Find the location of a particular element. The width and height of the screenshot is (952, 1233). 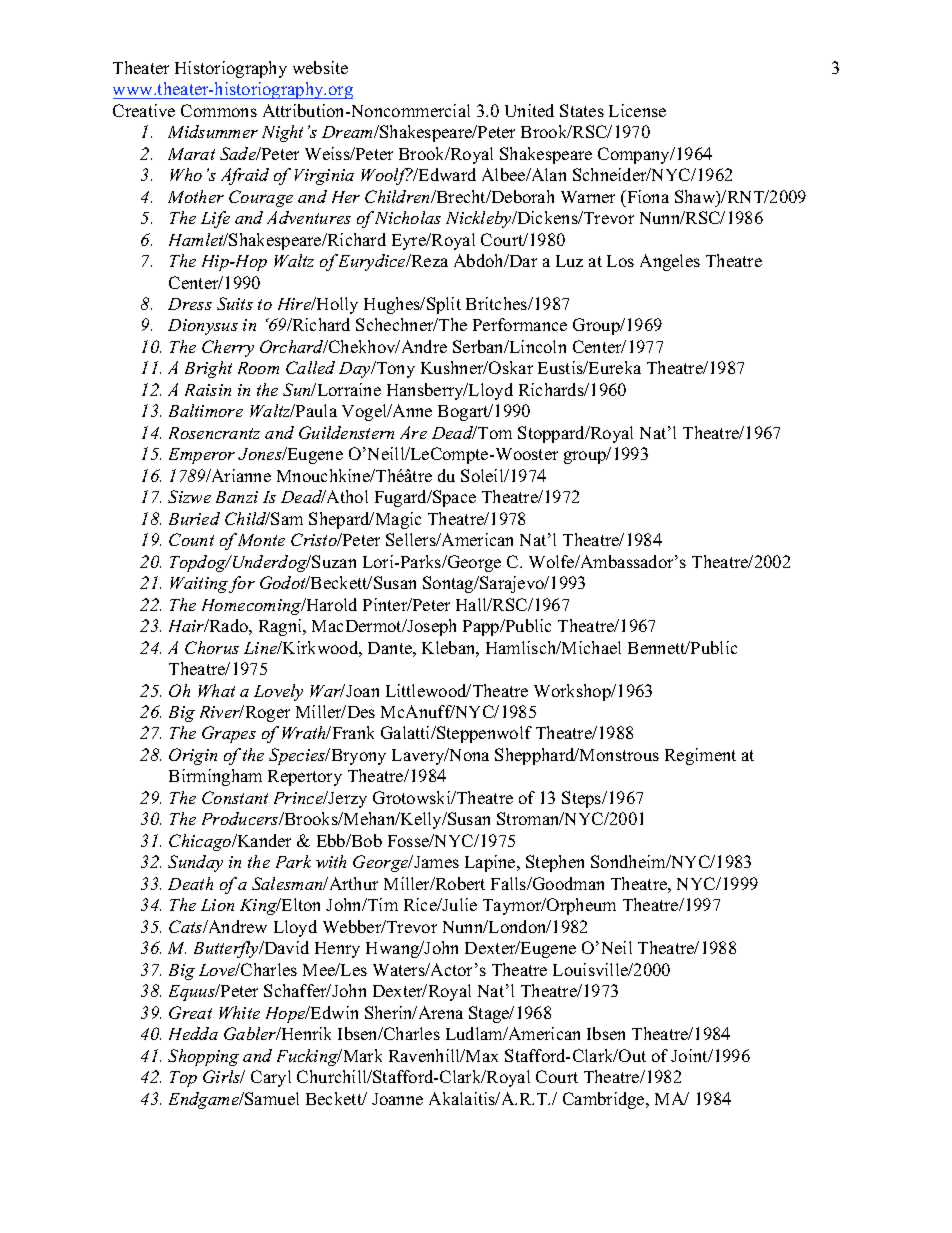

Shopping is located at coordinates (203, 1057).
